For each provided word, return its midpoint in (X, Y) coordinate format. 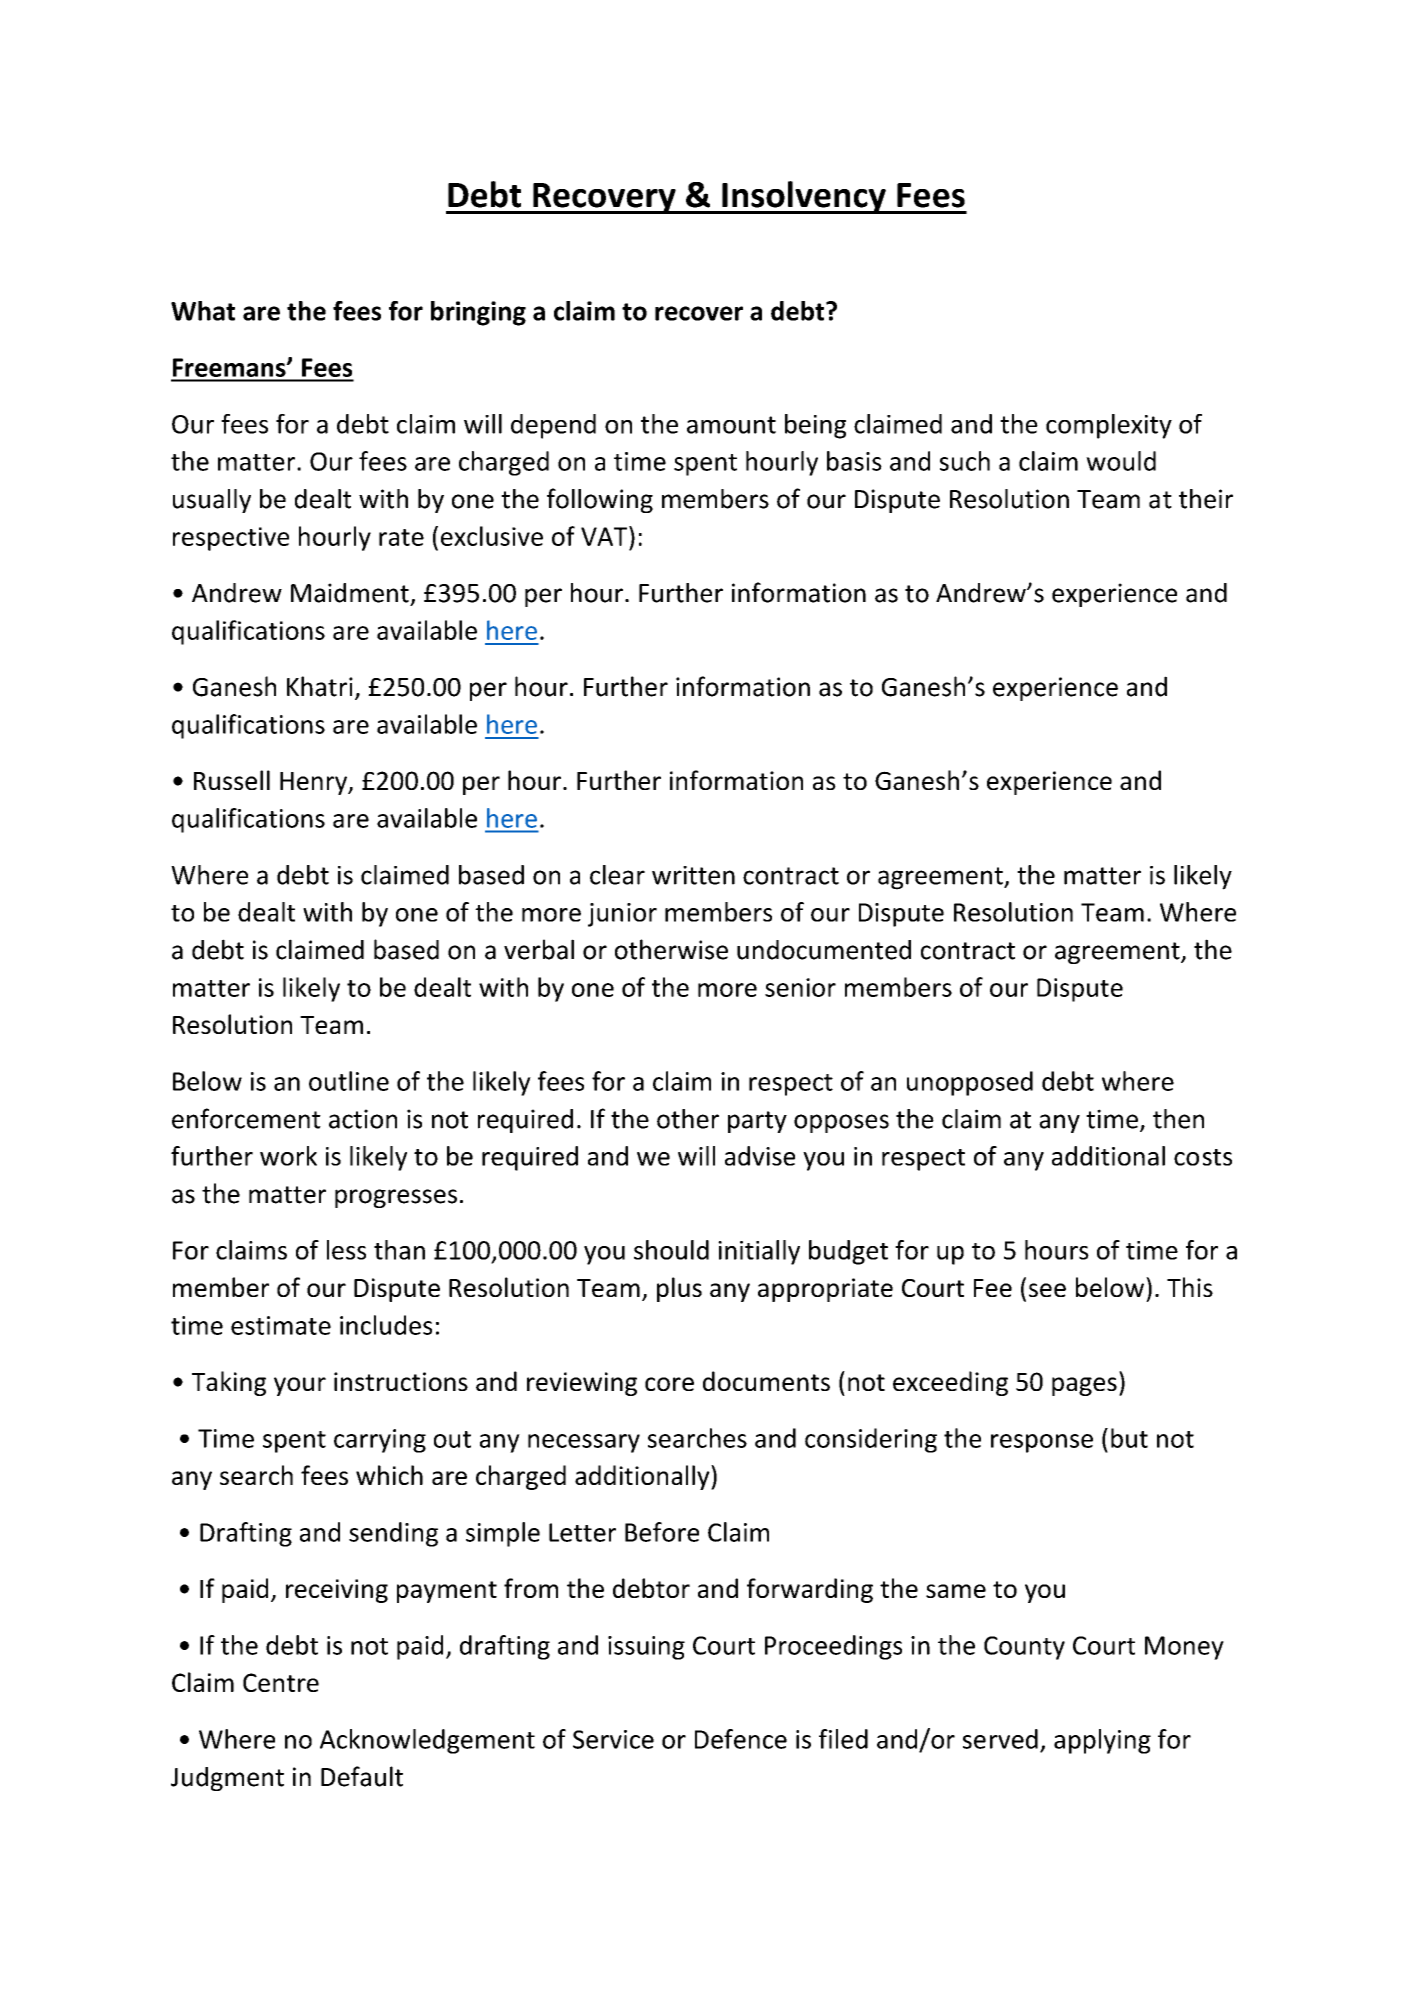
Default (362, 1776)
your (300, 1386)
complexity (1109, 426)
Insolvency (804, 197)
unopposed (970, 1083)
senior (800, 987)
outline (349, 1081)
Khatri (320, 686)
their (1206, 499)
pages (1084, 1386)
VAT (605, 536)
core (669, 1384)
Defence (741, 1739)
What (203, 311)
